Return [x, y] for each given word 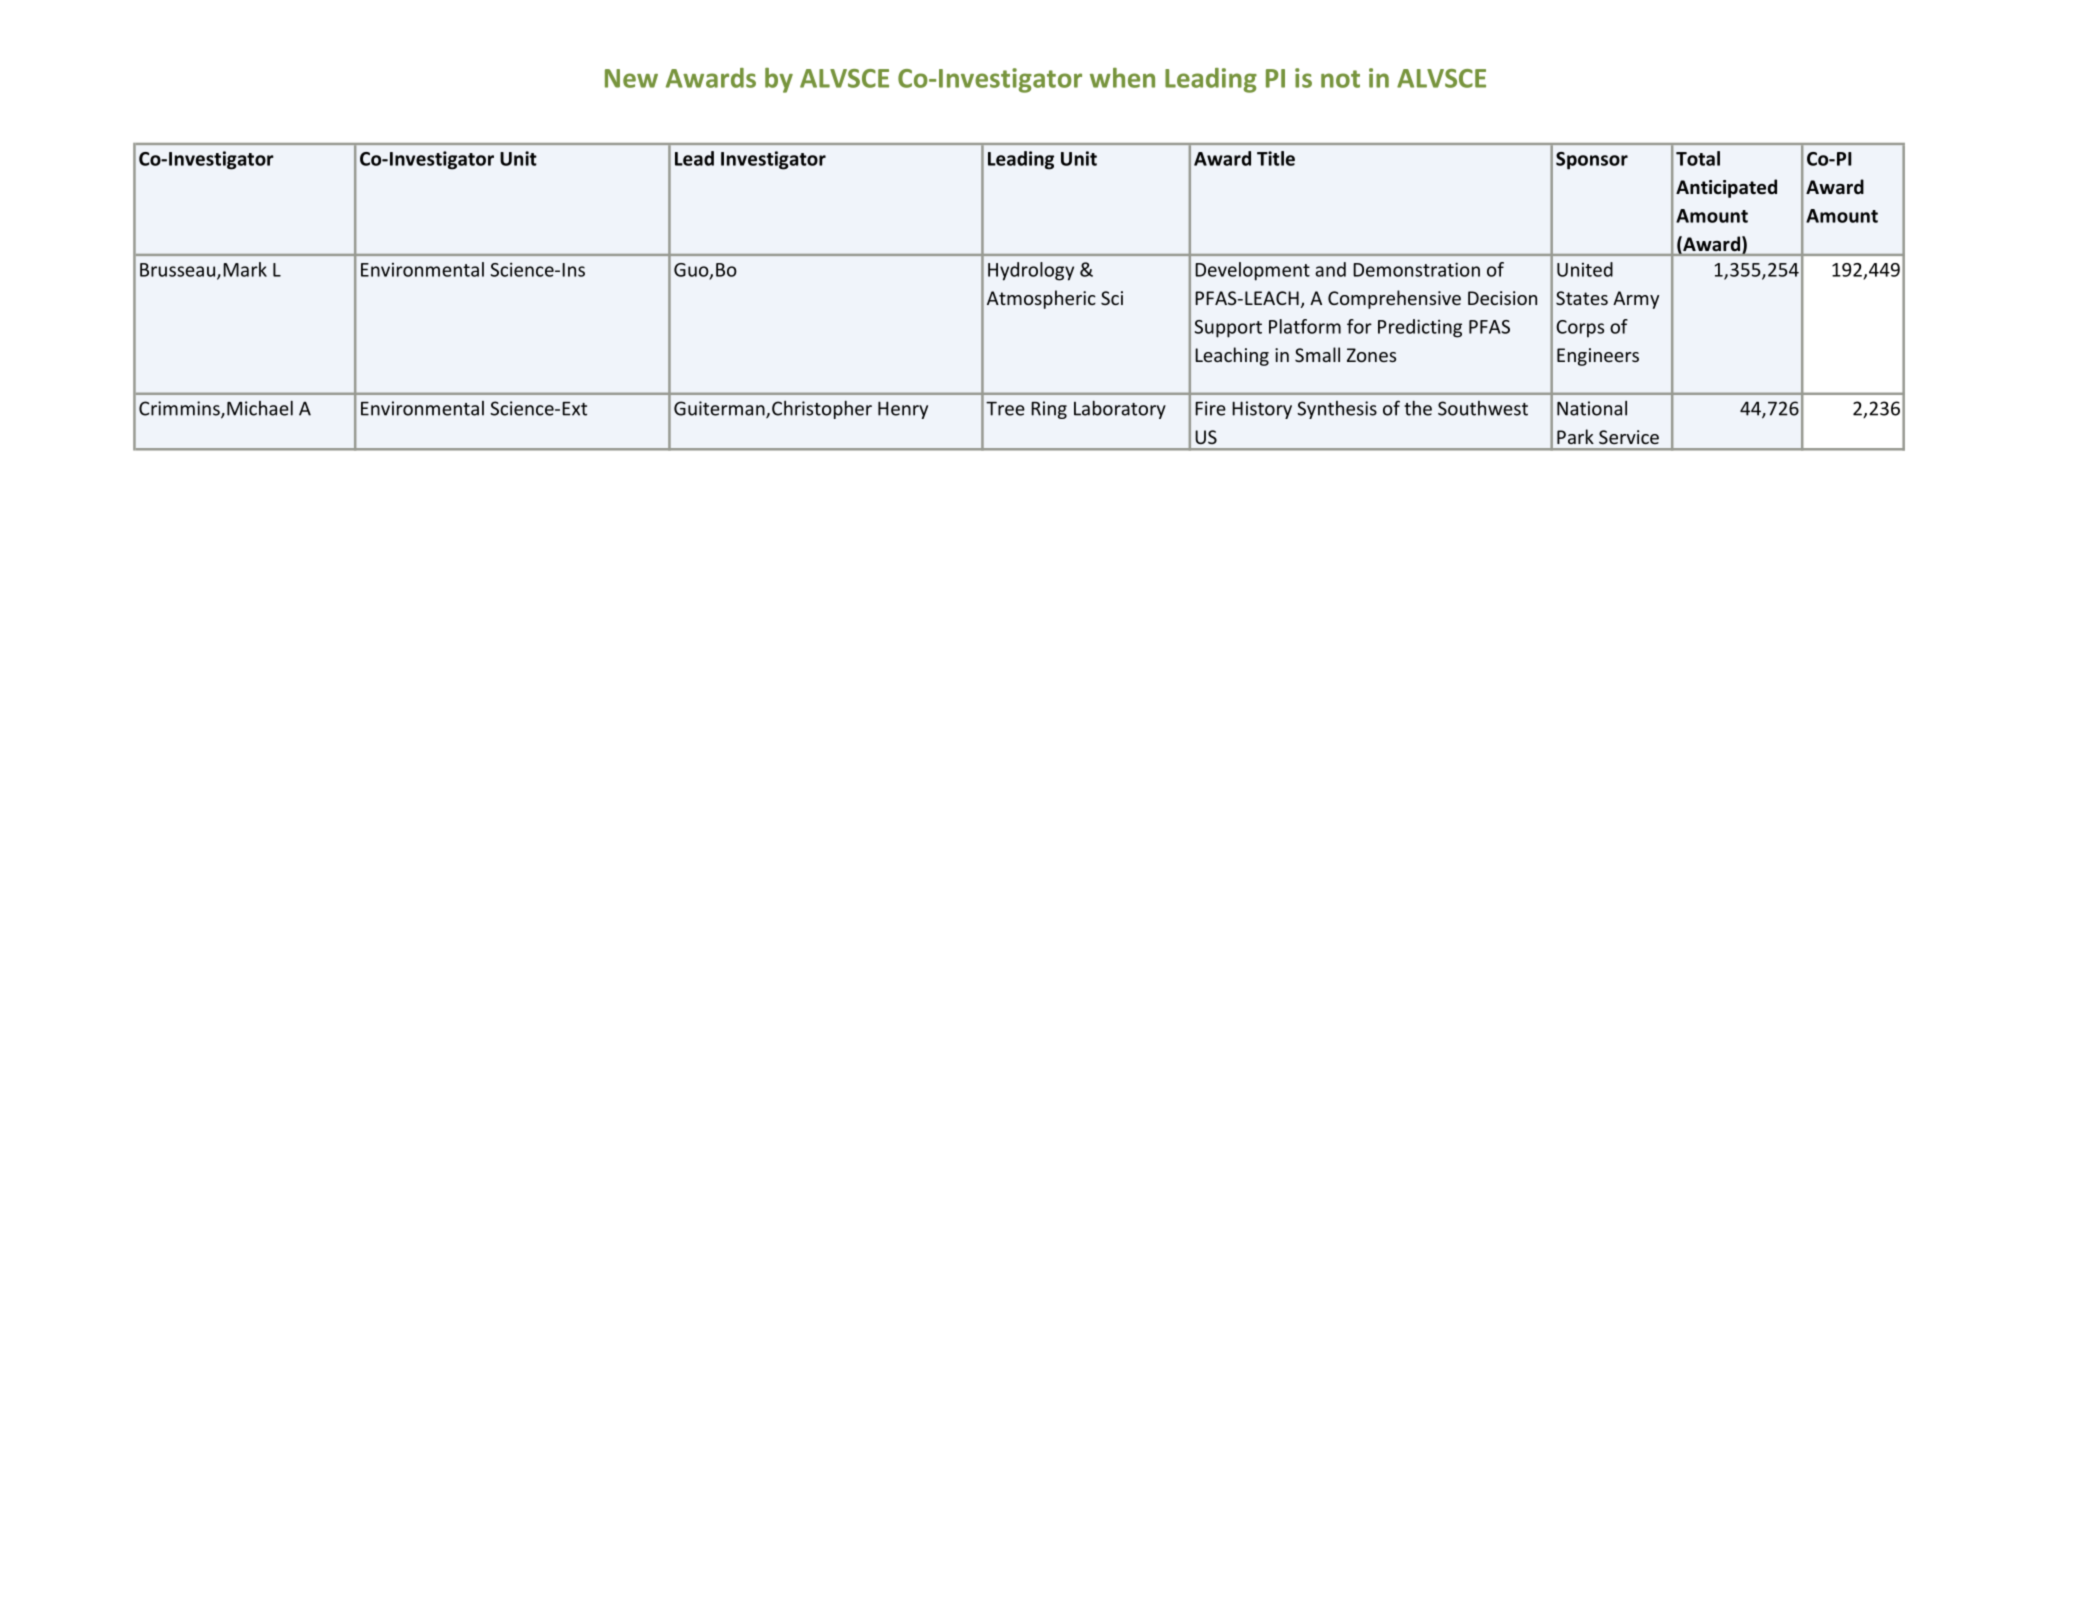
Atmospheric [1041, 299]
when [1122, 78]
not [1340, 79]
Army [1636, 300]
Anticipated [1726, 188]
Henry [903, 410]
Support [1228, 329]
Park [1575, 436]
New [631, 78]
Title [1276, 158]
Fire [1210, 408]
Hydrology [1031, 271]
